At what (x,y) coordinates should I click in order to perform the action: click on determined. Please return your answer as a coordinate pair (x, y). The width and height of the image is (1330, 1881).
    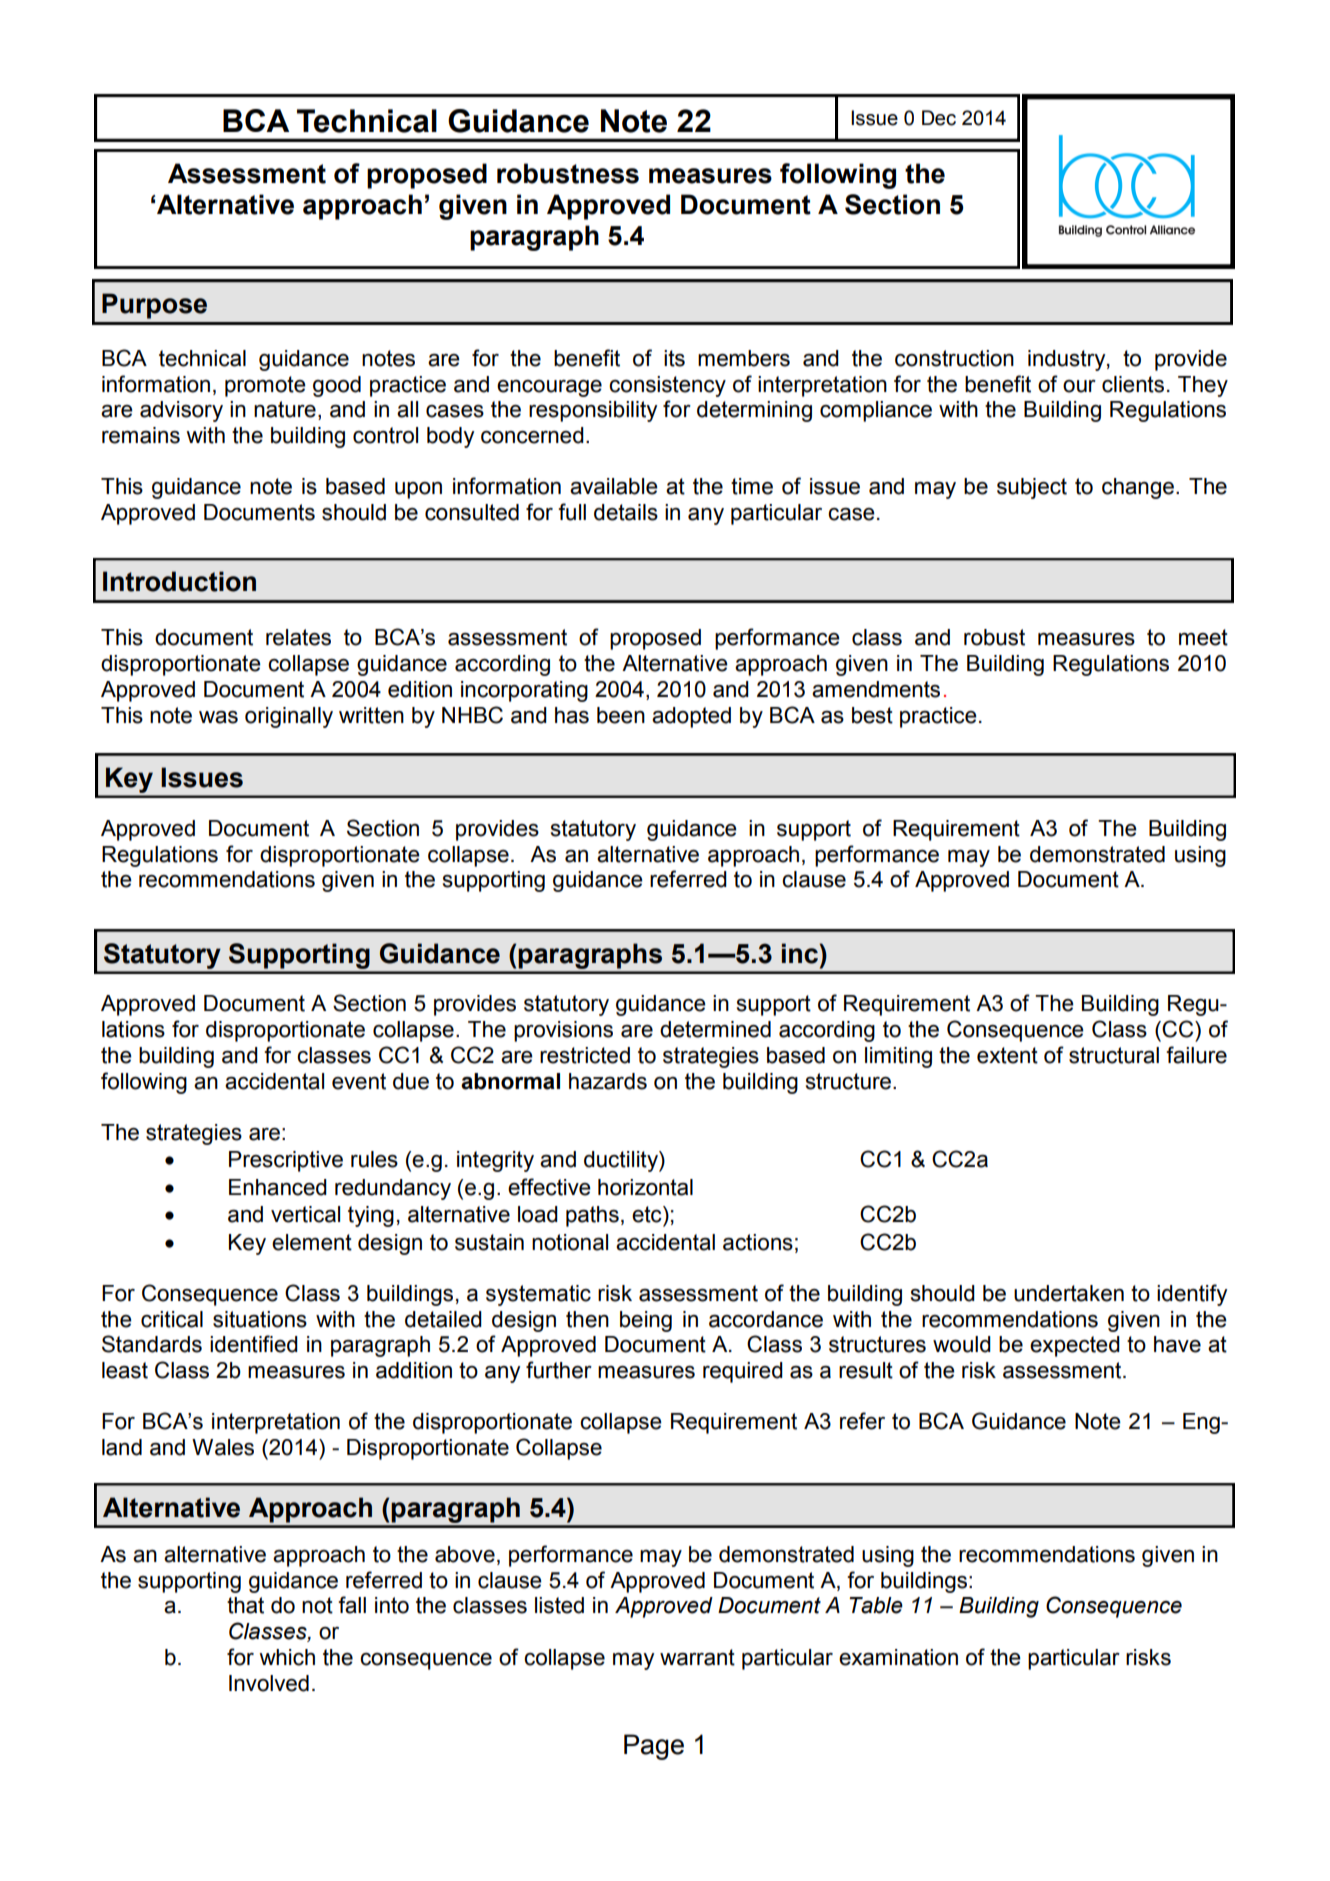
    Looking at the image, I should click on (715, 1029).
